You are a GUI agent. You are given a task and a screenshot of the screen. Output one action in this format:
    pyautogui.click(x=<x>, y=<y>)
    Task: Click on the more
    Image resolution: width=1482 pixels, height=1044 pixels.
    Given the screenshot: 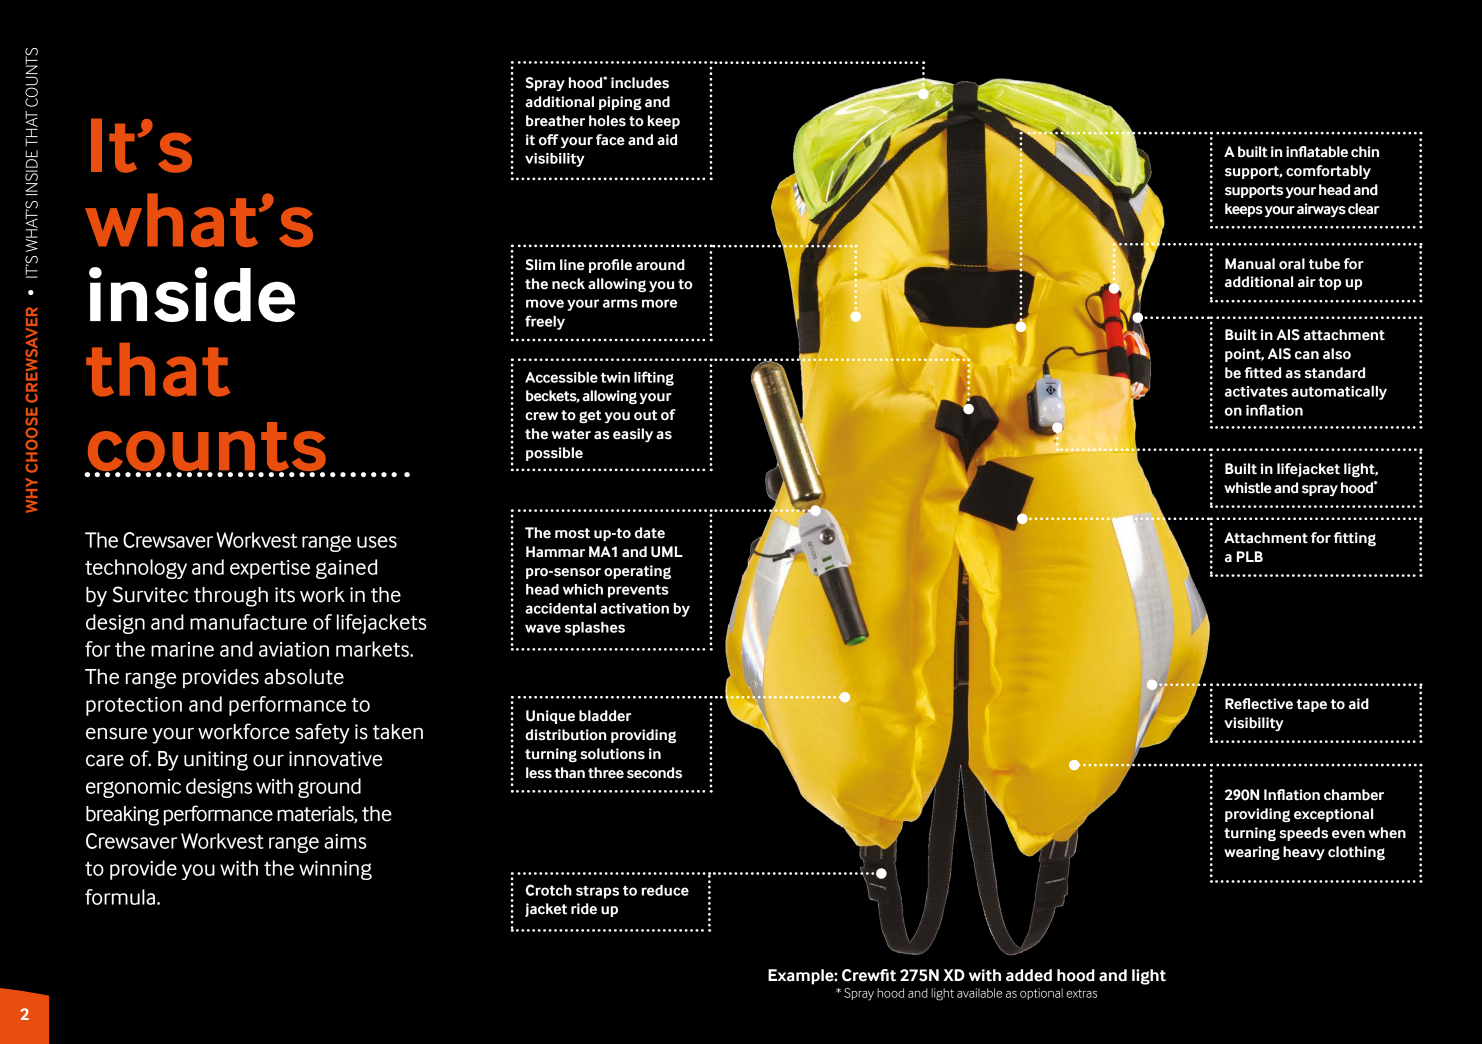 What is the action you would take?
    pyautogui.click(x=659, y=303)
